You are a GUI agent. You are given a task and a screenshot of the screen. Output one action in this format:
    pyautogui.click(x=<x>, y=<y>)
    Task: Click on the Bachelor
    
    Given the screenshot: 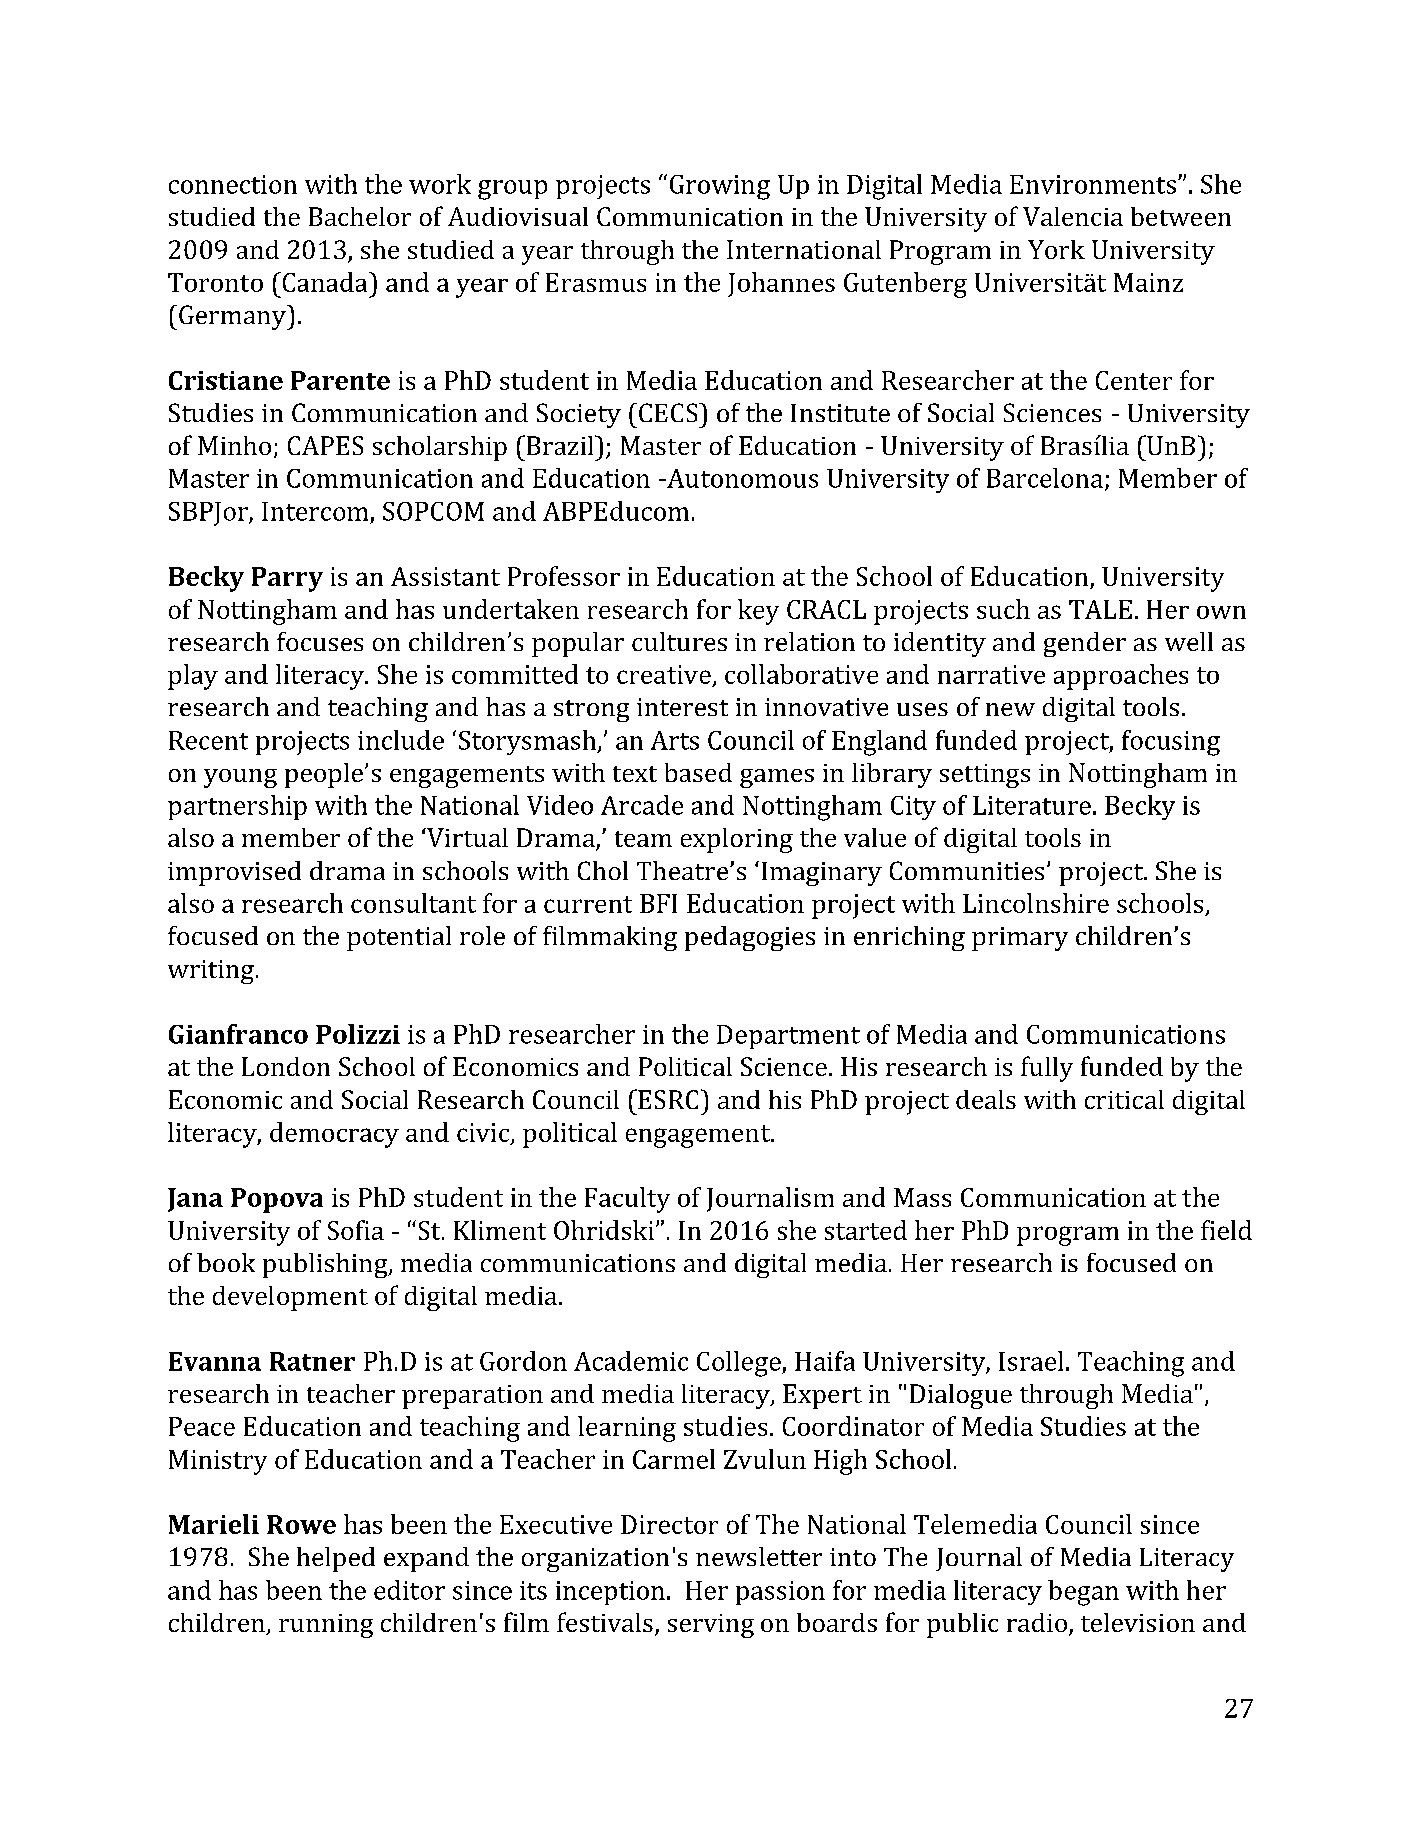 What is the action you would take?
    pyautogui.click(x=360, y=216)
